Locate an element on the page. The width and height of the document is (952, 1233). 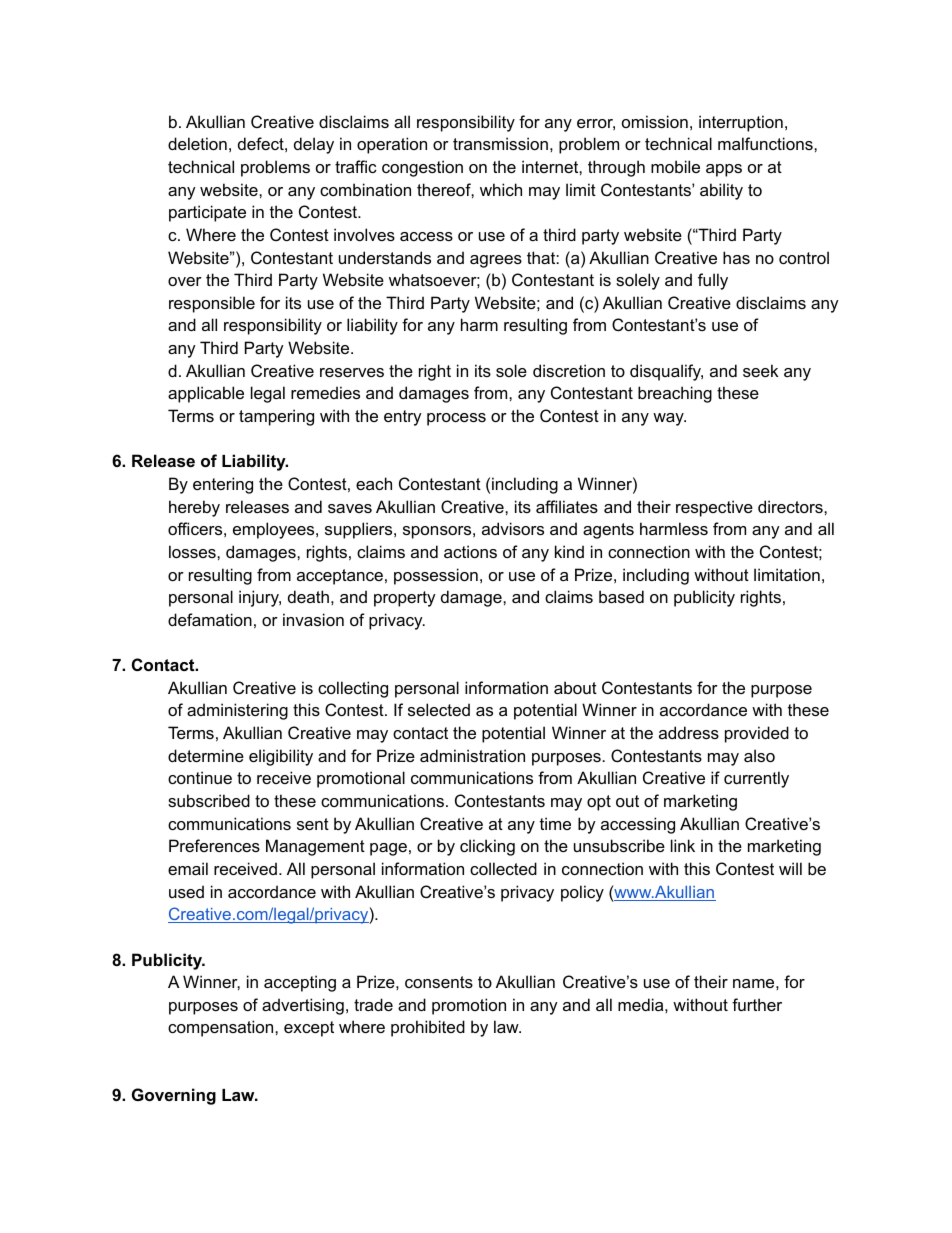
tampering is located at coordinates (276, 417).
